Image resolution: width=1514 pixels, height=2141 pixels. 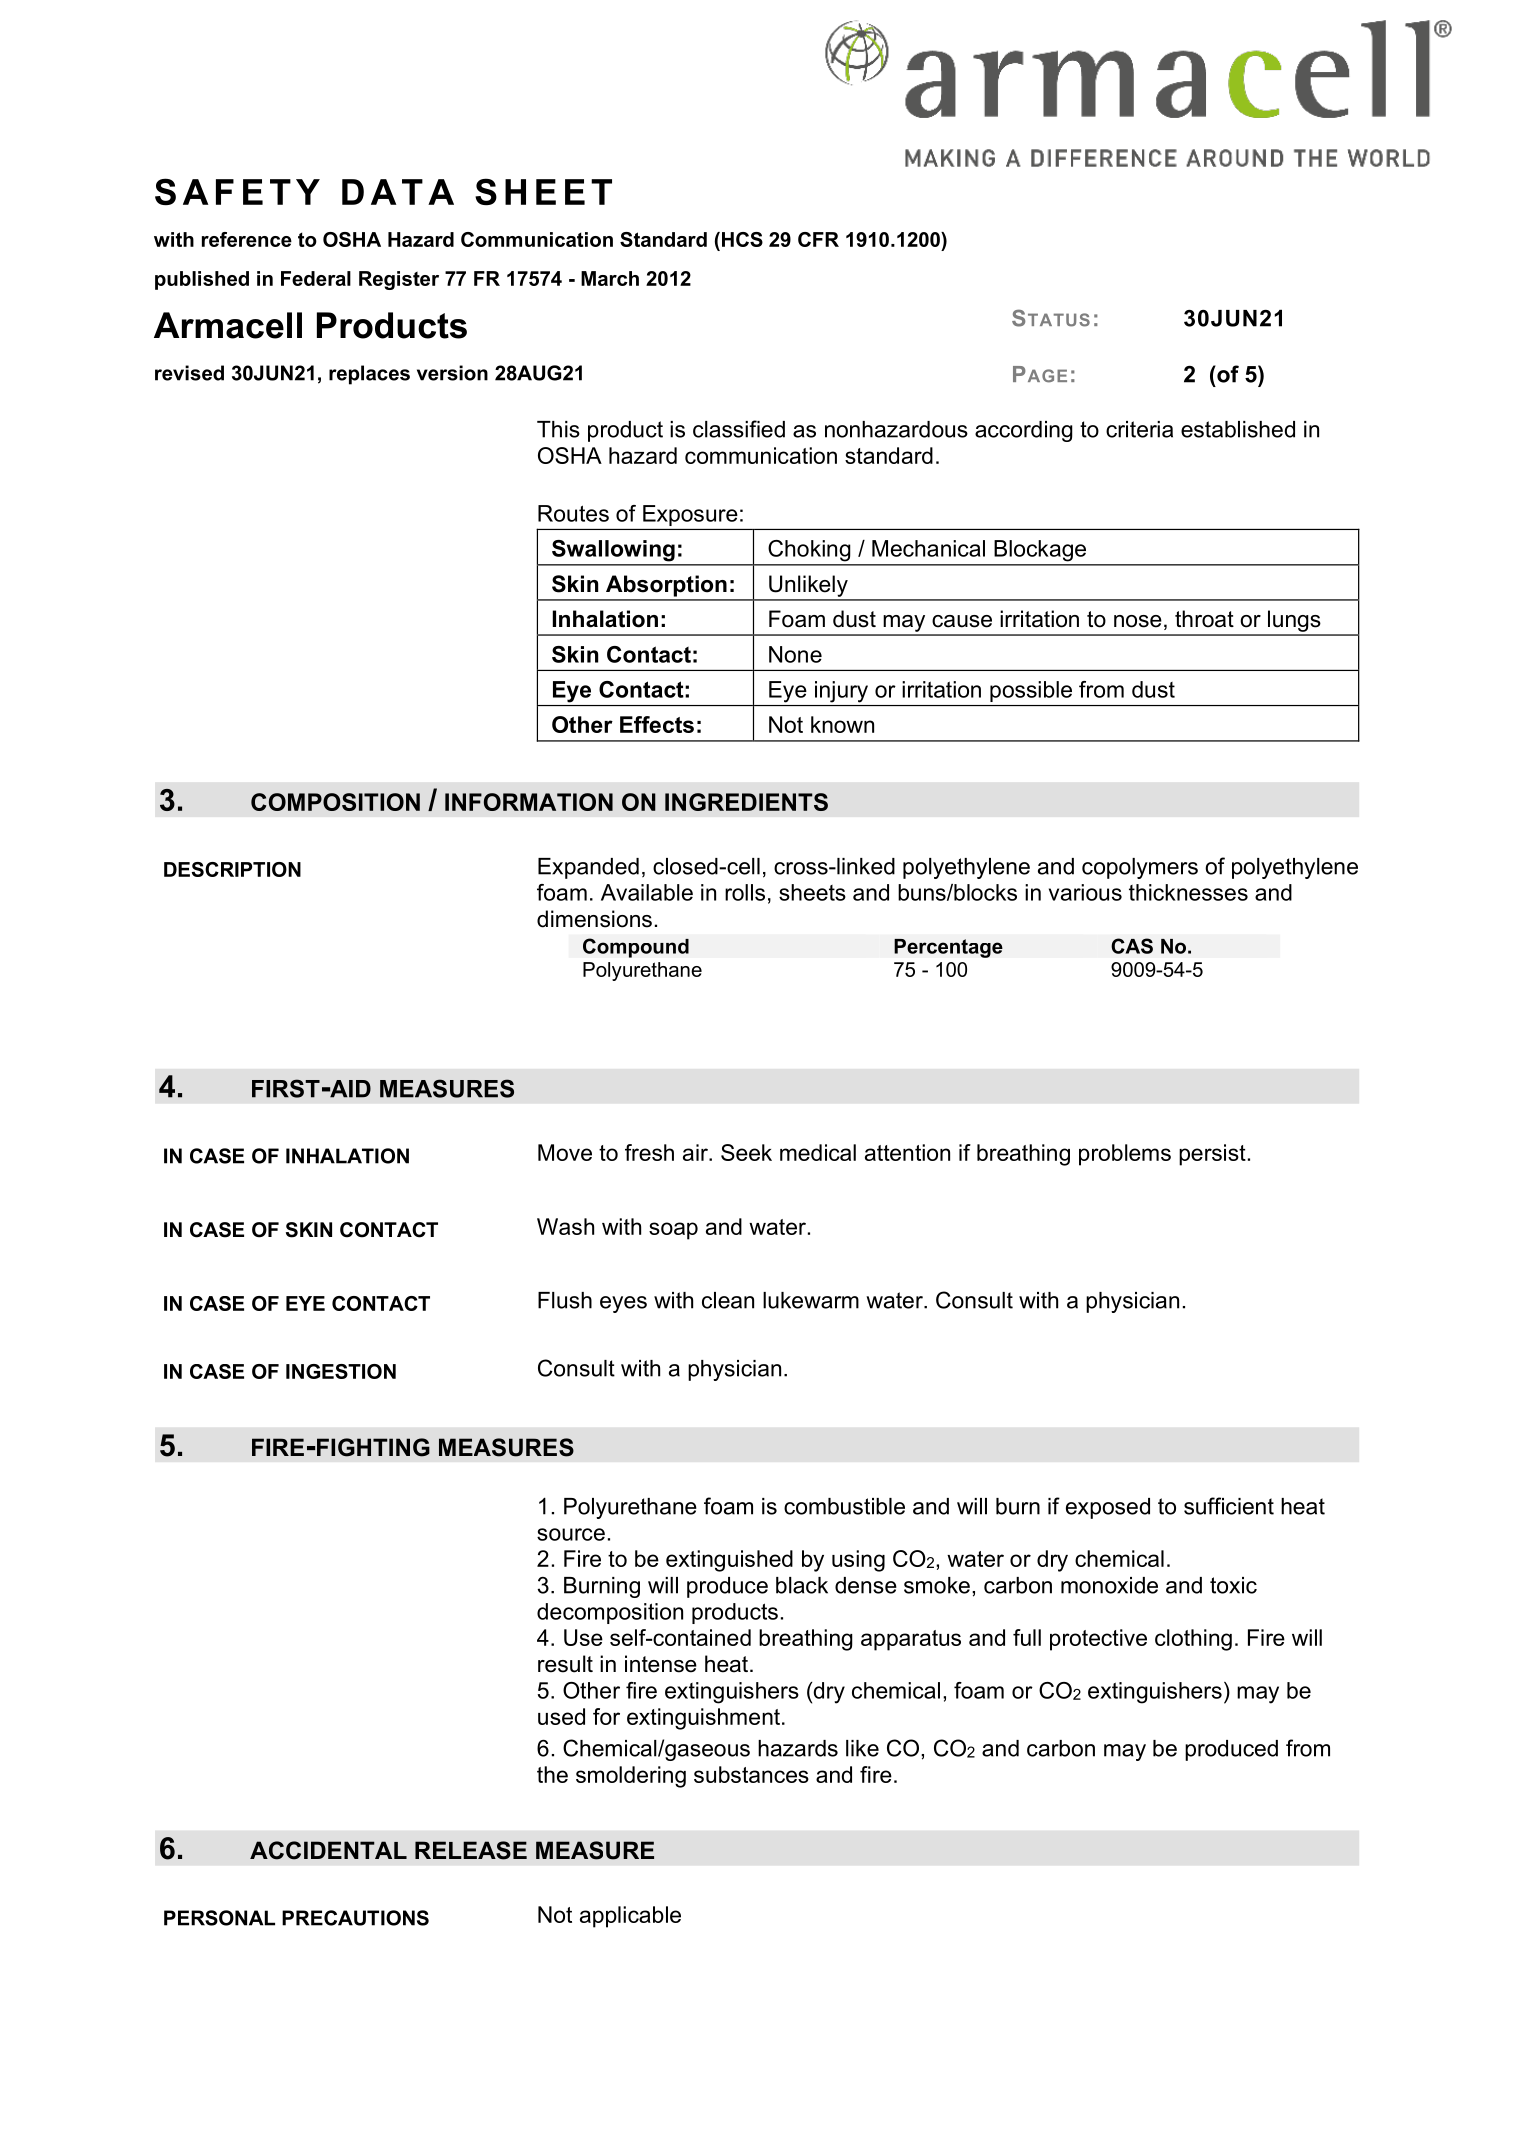 I want to click on applicable, so click(x=630, y=1917).
